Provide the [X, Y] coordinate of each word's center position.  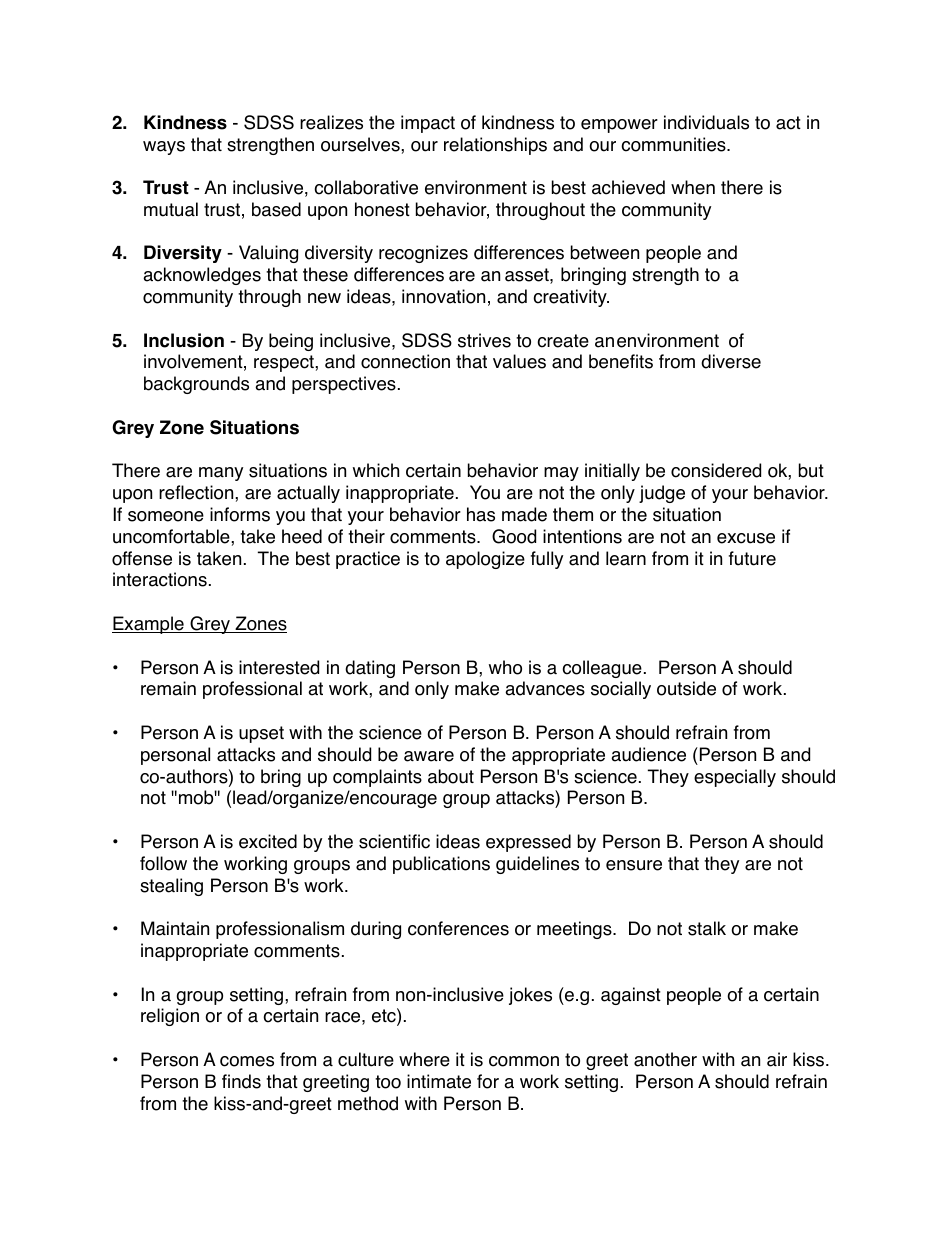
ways [164, 148]
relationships [495, 146]
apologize [485, 560]
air [777, 1059]
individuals [706, 122]
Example [149, 625]
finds [241, 1081]
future [752, 558]
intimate [439, 1081]
